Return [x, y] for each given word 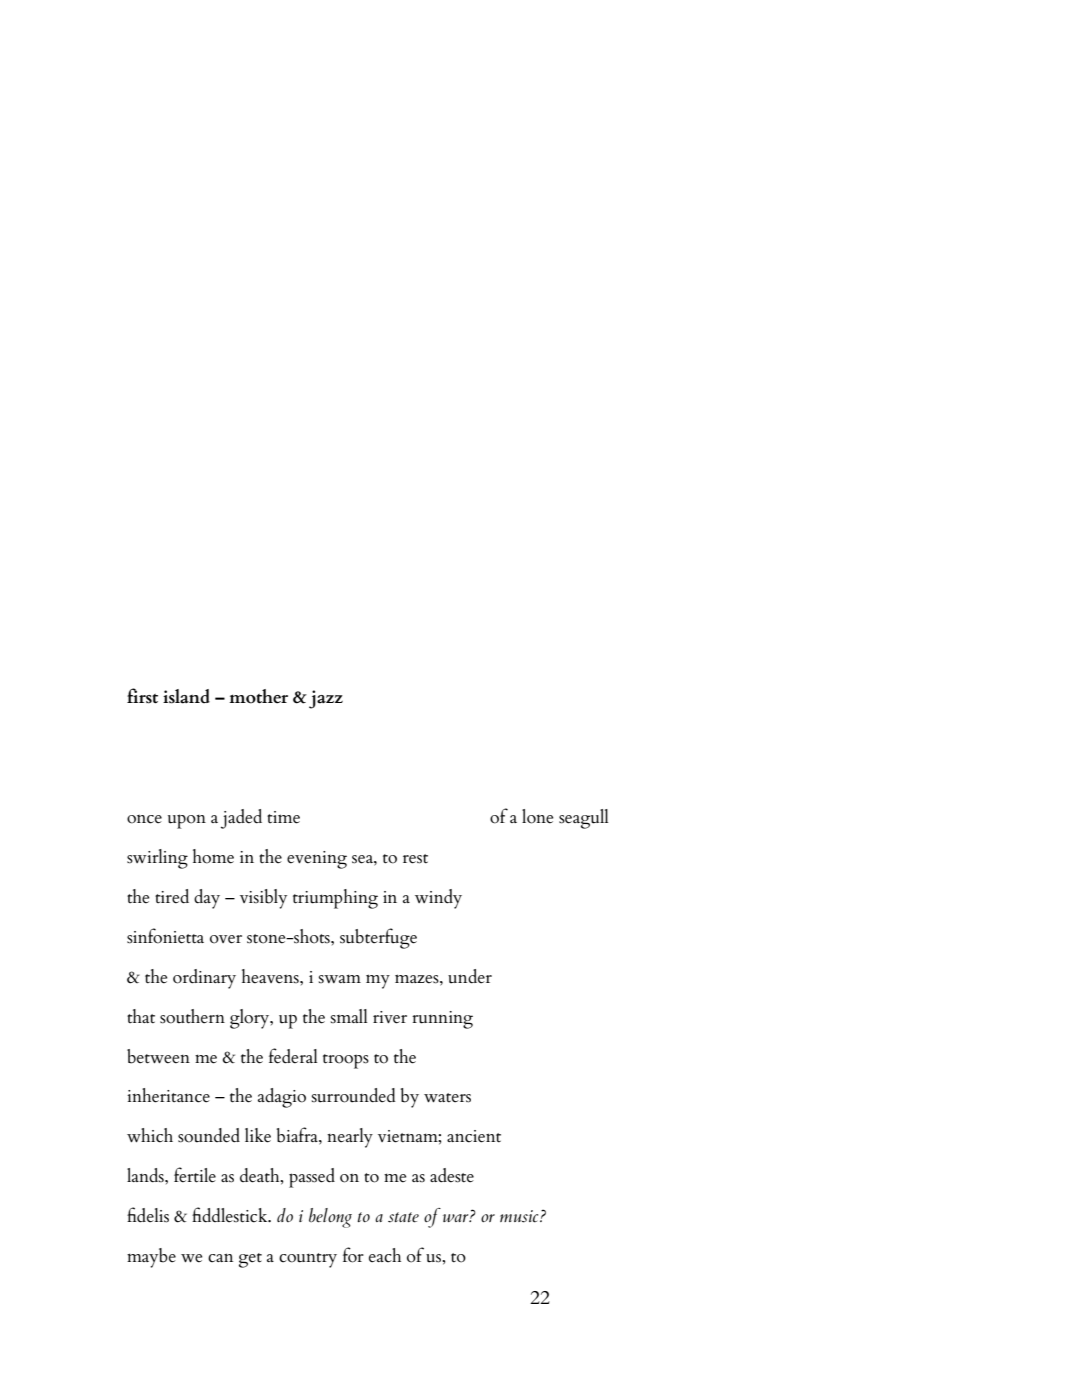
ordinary [204, 979]
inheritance [168, 1095]
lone [537, 816]
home [213, 856]
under [470, 976]
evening [317, 860]
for [353, 1255]
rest [415, 859]
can [220, 1258]
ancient [474, 1136]
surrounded [354, 1095]
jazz [326, 699]
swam [340, 978]
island [186, 696]
